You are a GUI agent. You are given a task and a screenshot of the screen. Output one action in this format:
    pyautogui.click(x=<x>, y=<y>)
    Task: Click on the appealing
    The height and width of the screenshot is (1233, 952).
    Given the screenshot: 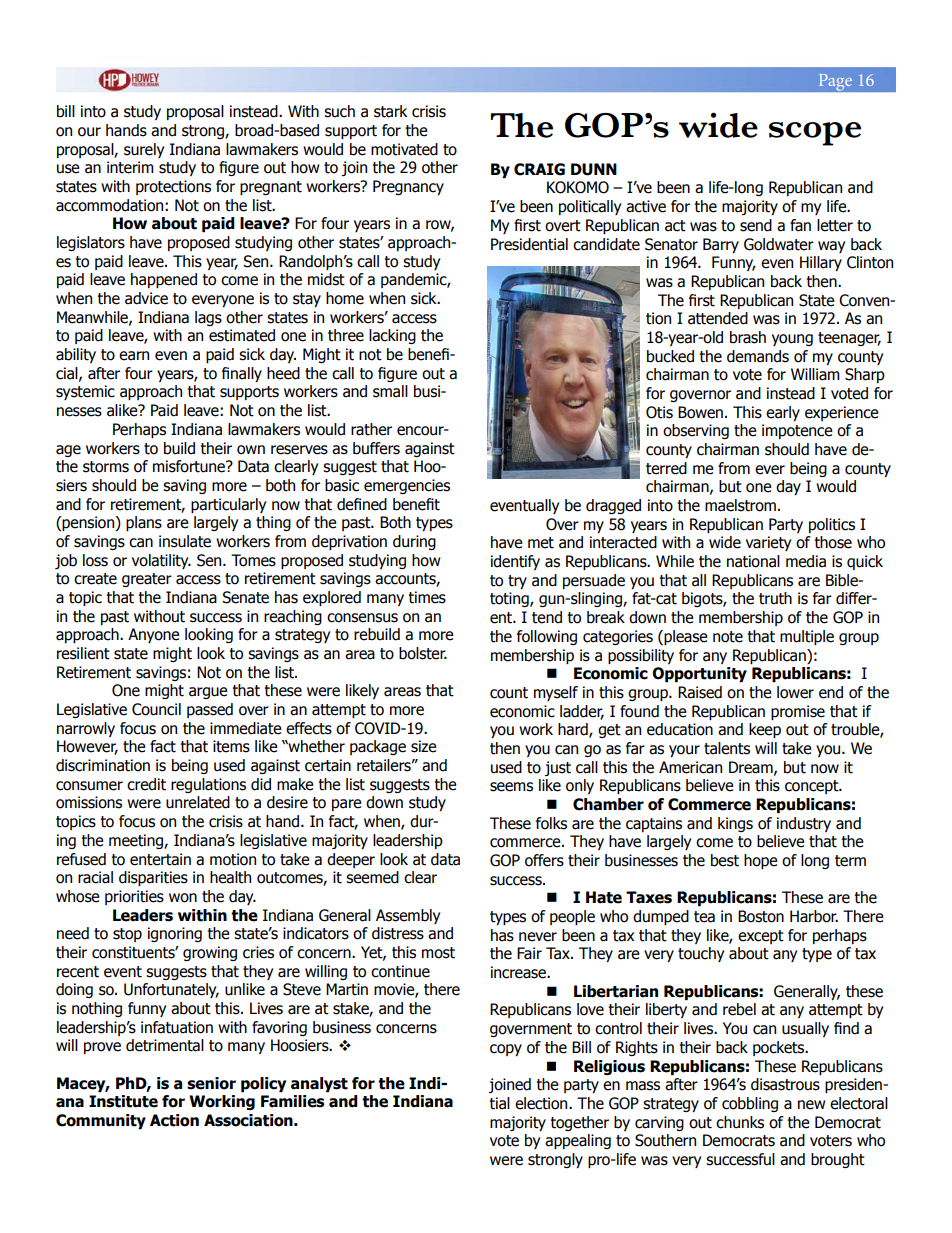 What is the action you would take?
    pyautogui.click(x=578, y=1141)
